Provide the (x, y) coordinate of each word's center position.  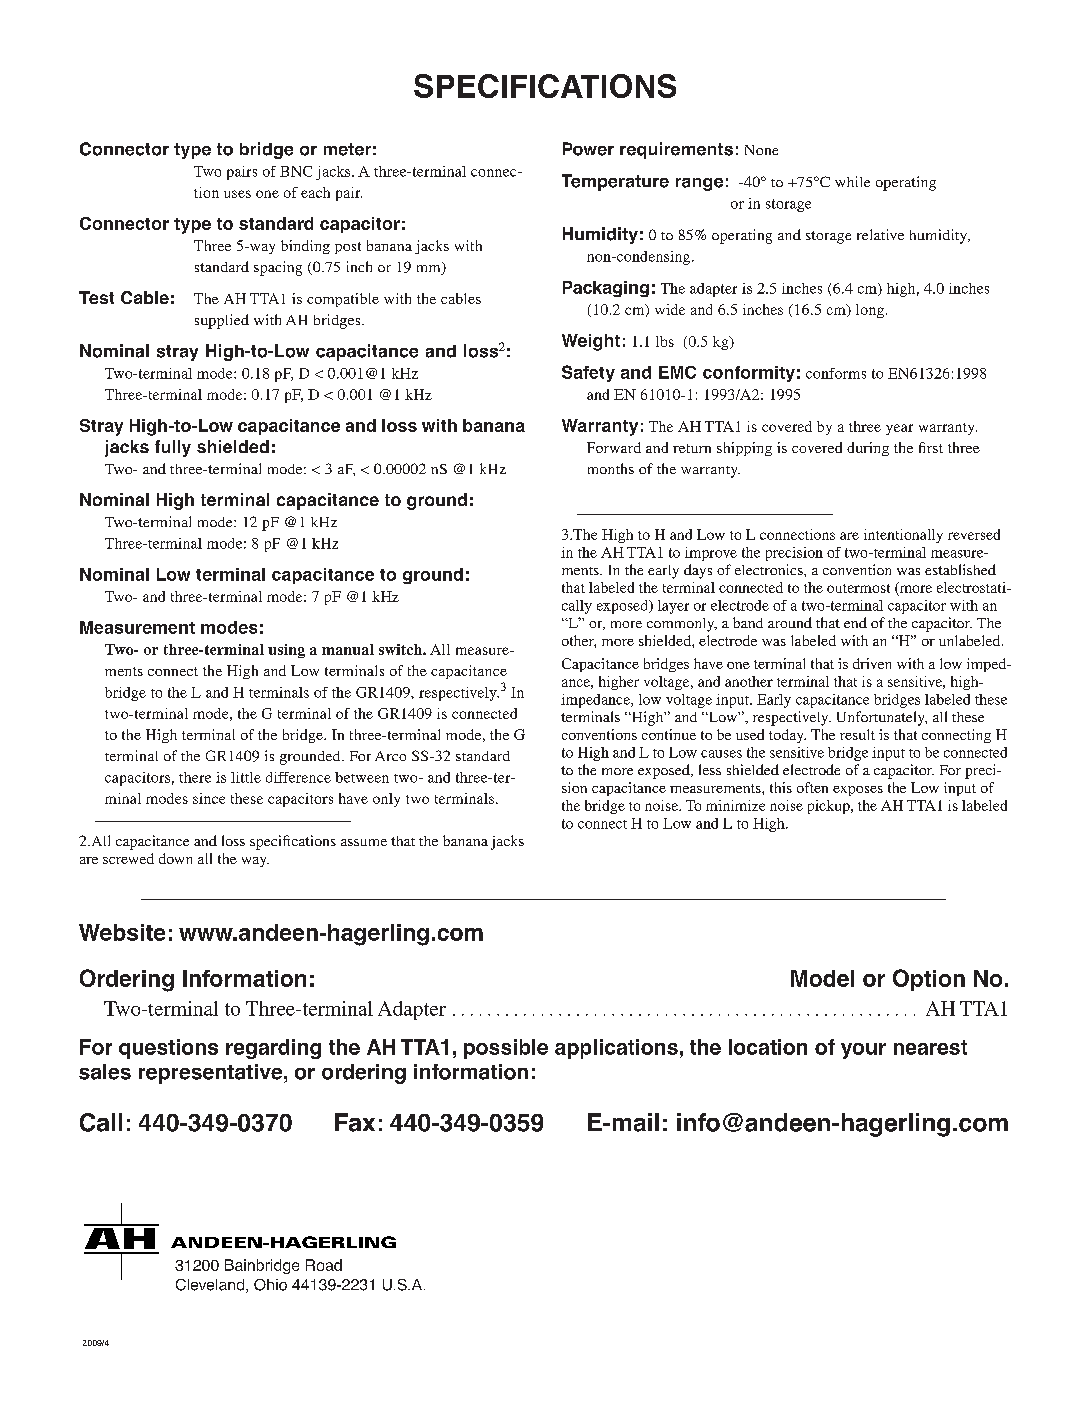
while (852, 181)
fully (173, 448)
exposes (858, 791)
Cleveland (210, 1285)
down (175, 858)
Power (588, 149)
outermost (858, 588)
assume (364, 842)
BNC (296, 171)
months (611, 468)
